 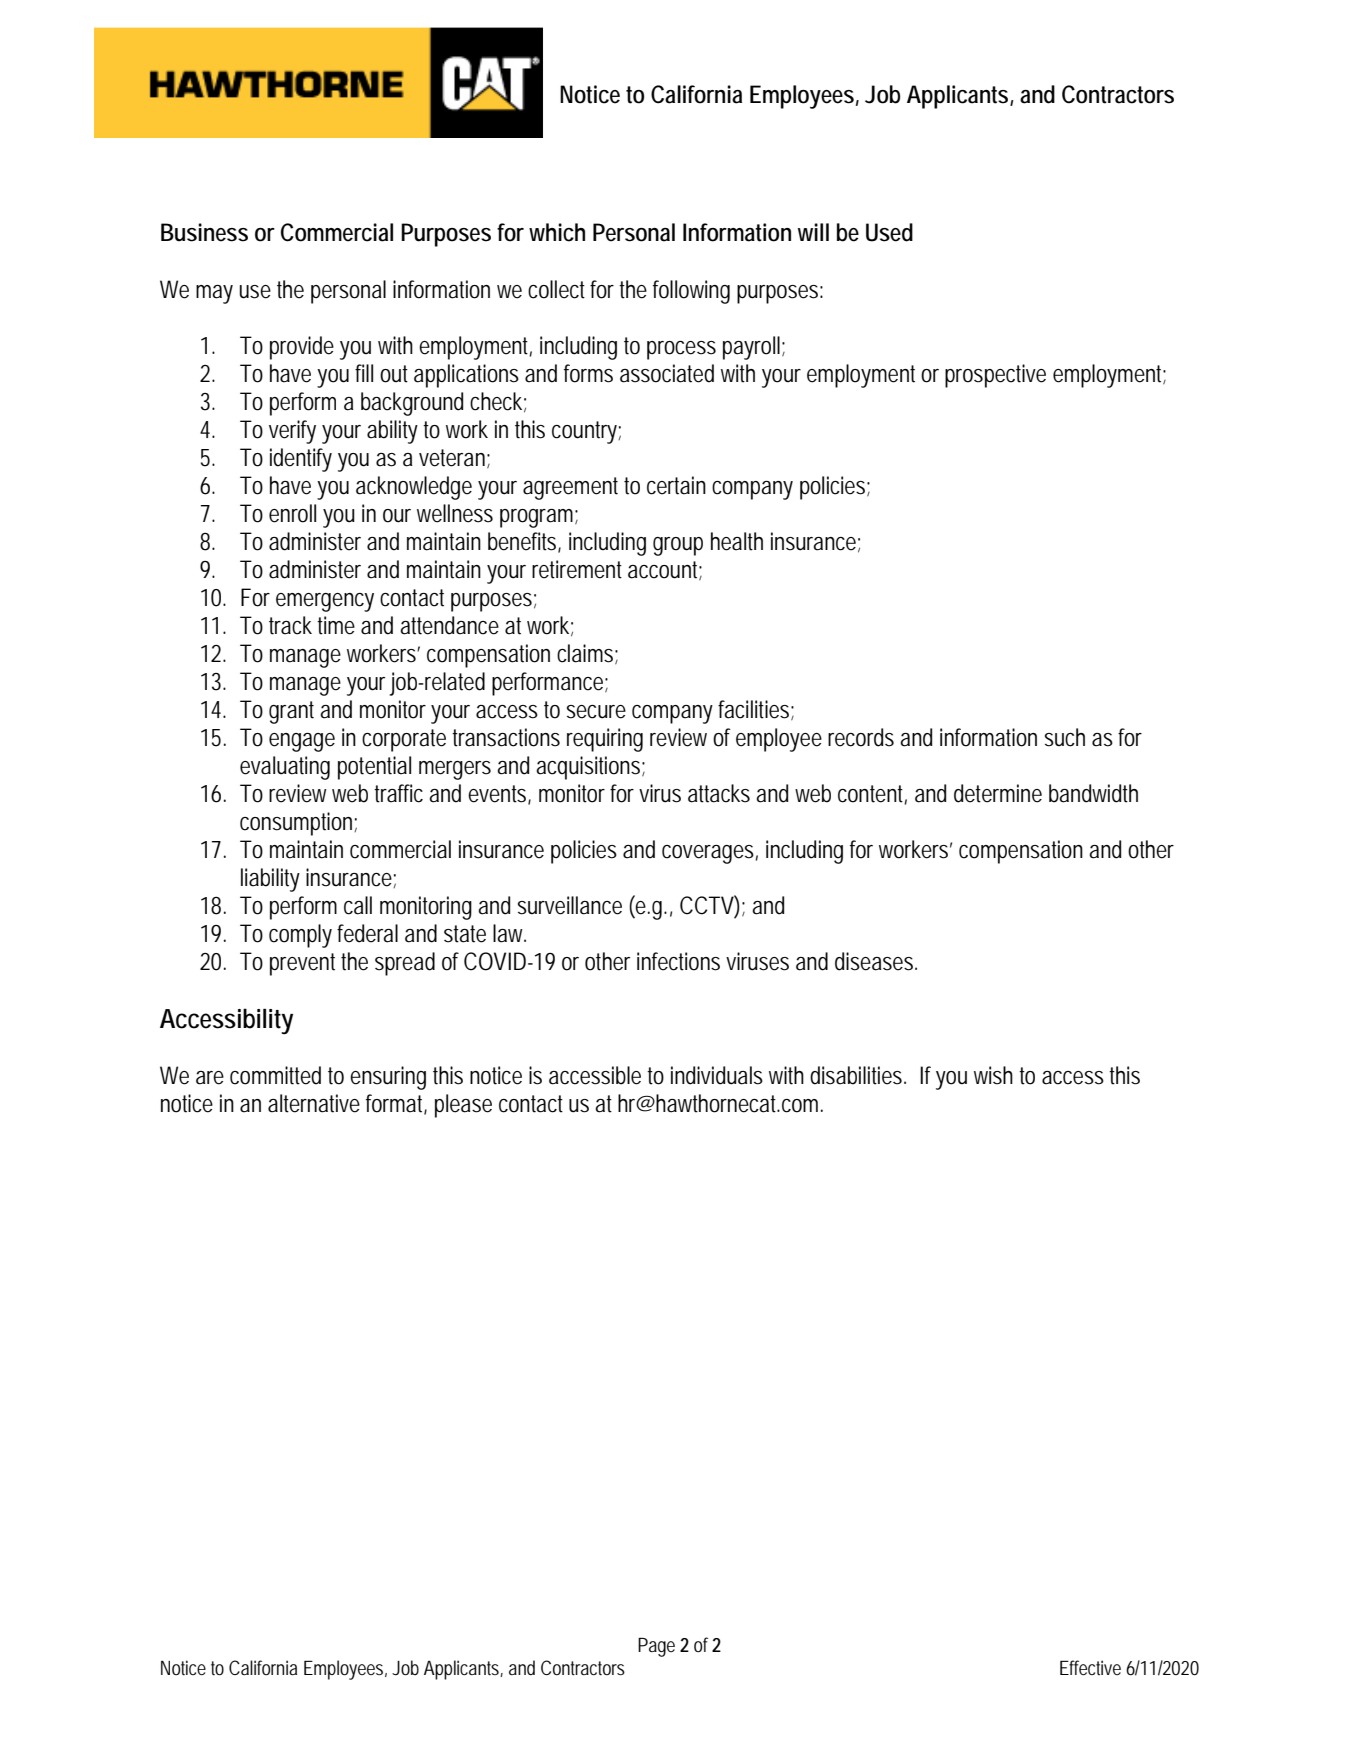 I want to click on emergency, so click(x=325, y=602).
